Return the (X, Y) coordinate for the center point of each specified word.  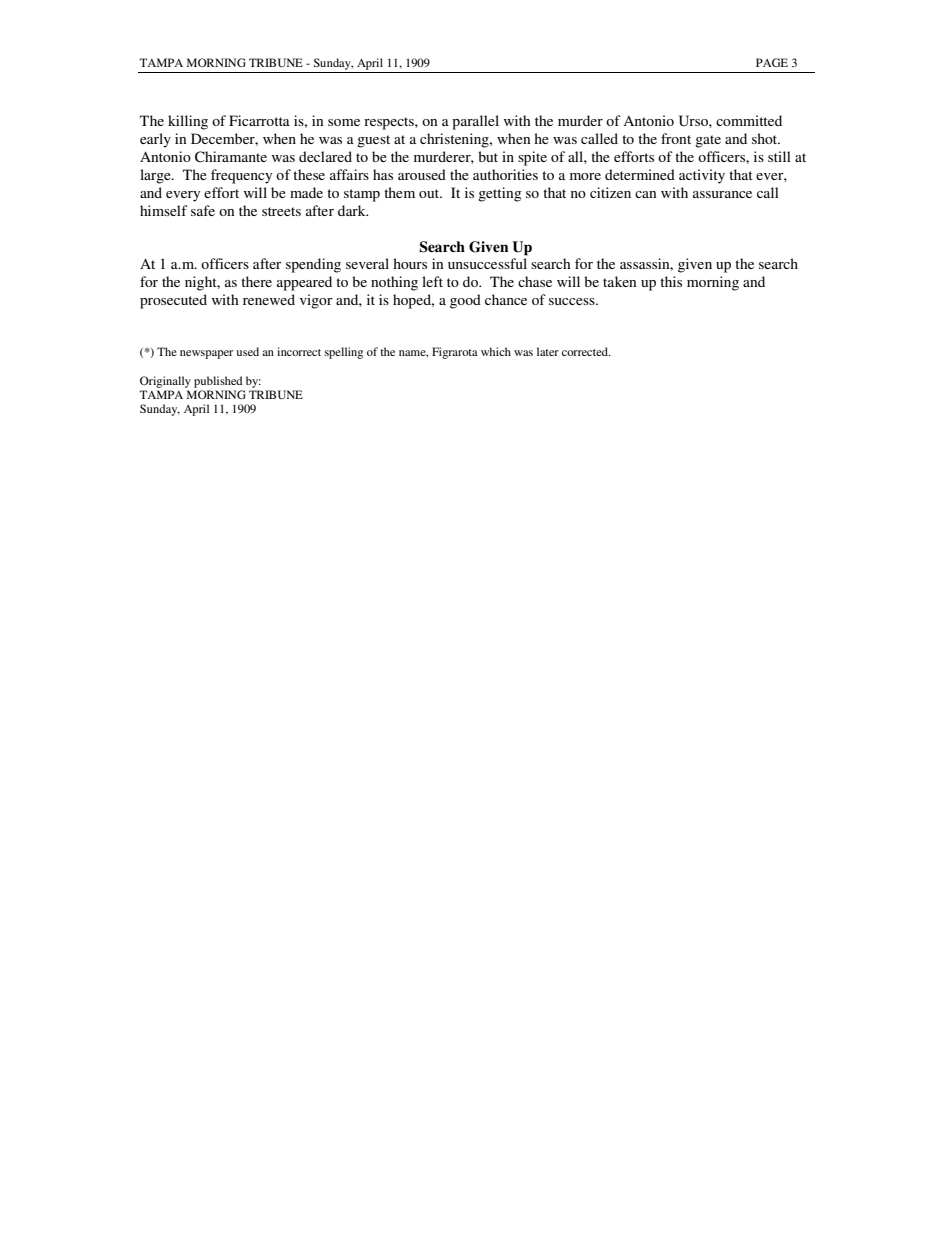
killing (188, 122)
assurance (722, 194)
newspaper (206, 354)
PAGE (772, 62)
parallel (475, 122)
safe (203, 210)
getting (500, 194)
